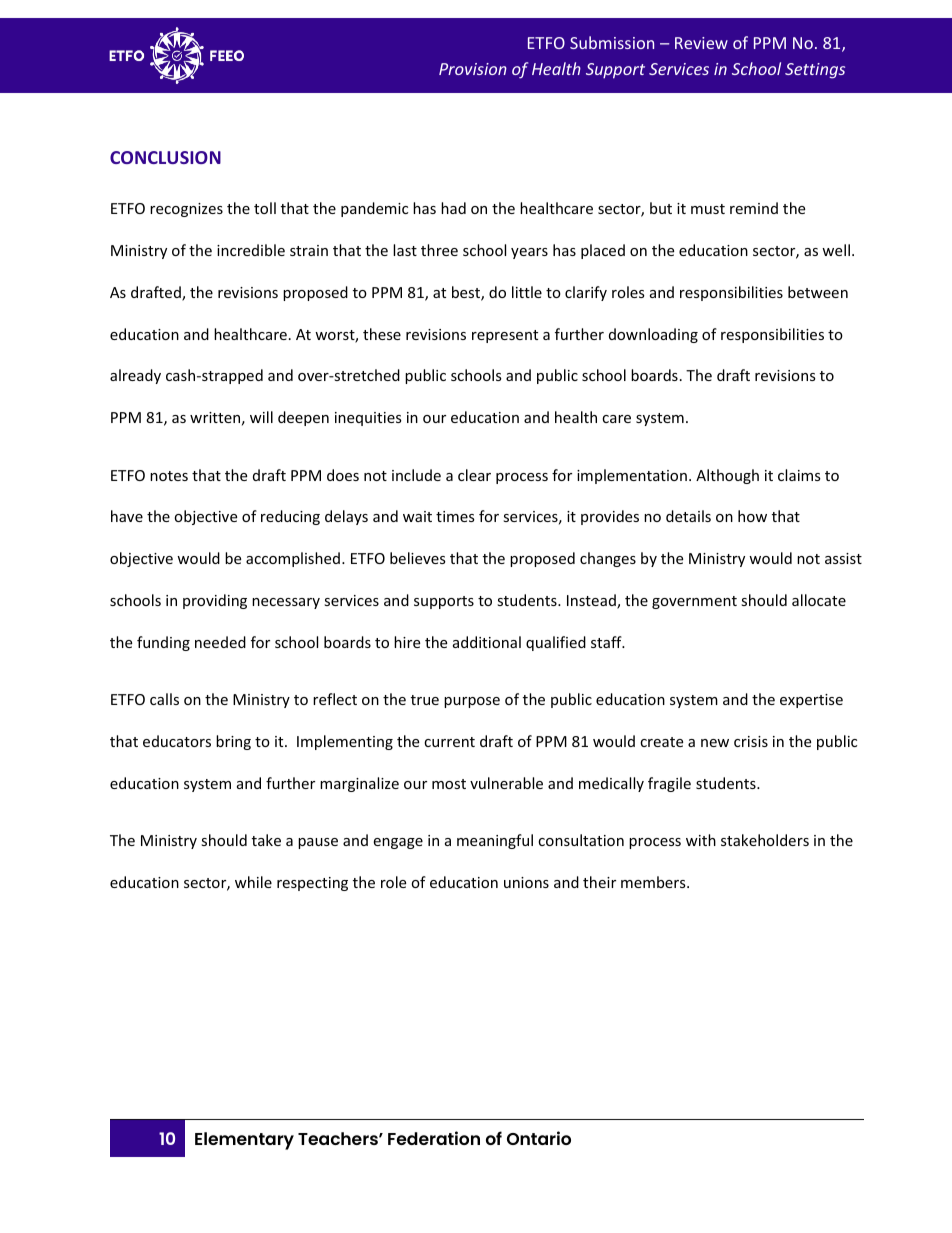 The height and width of the image is (1233, 952). What do you see at coordinates (818, 292) in the image?
I see `between` at bounding box center [818, 292].
